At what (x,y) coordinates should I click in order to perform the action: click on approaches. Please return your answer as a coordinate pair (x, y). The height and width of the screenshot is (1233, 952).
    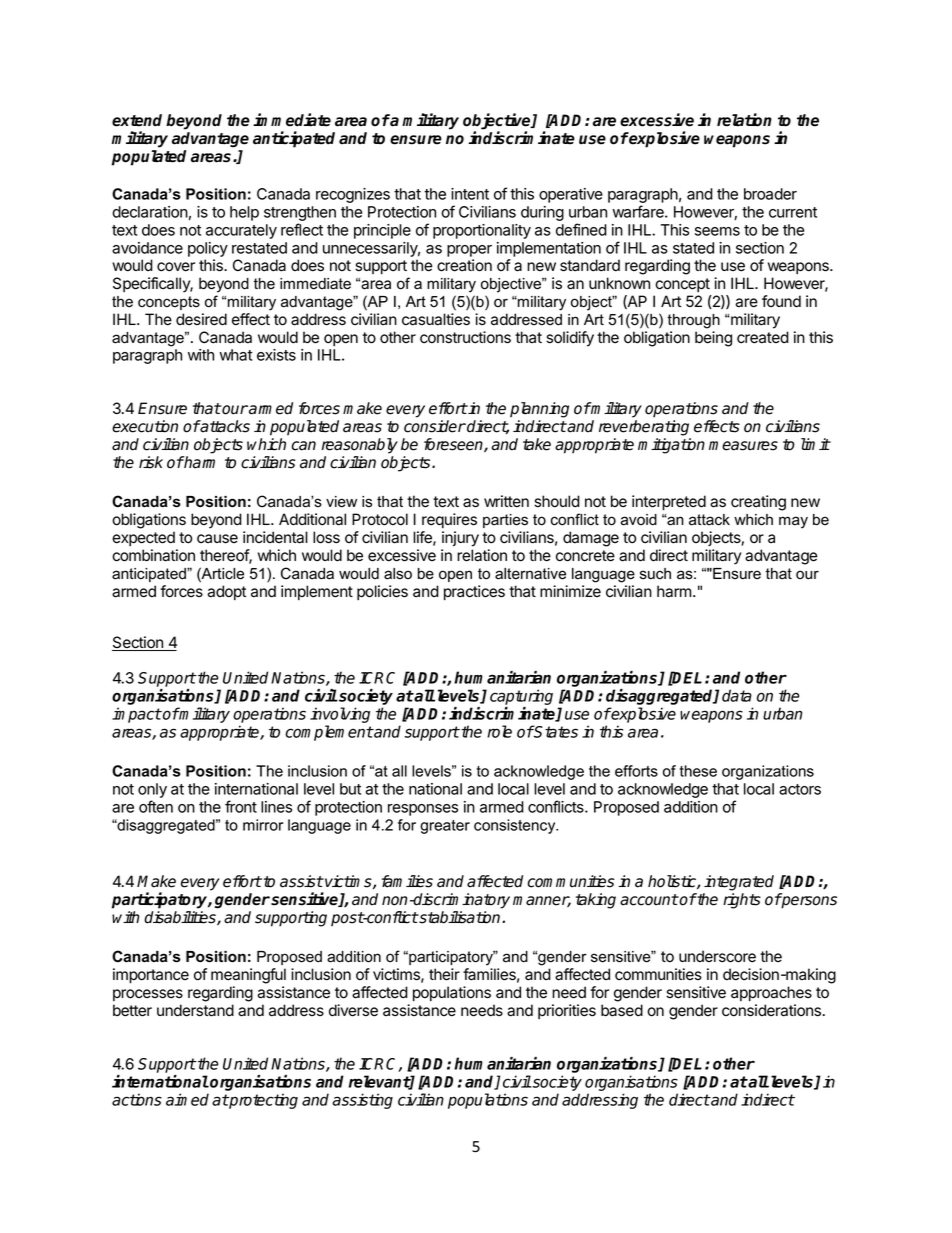
    Looking at the image, I should click on (771, 994).
